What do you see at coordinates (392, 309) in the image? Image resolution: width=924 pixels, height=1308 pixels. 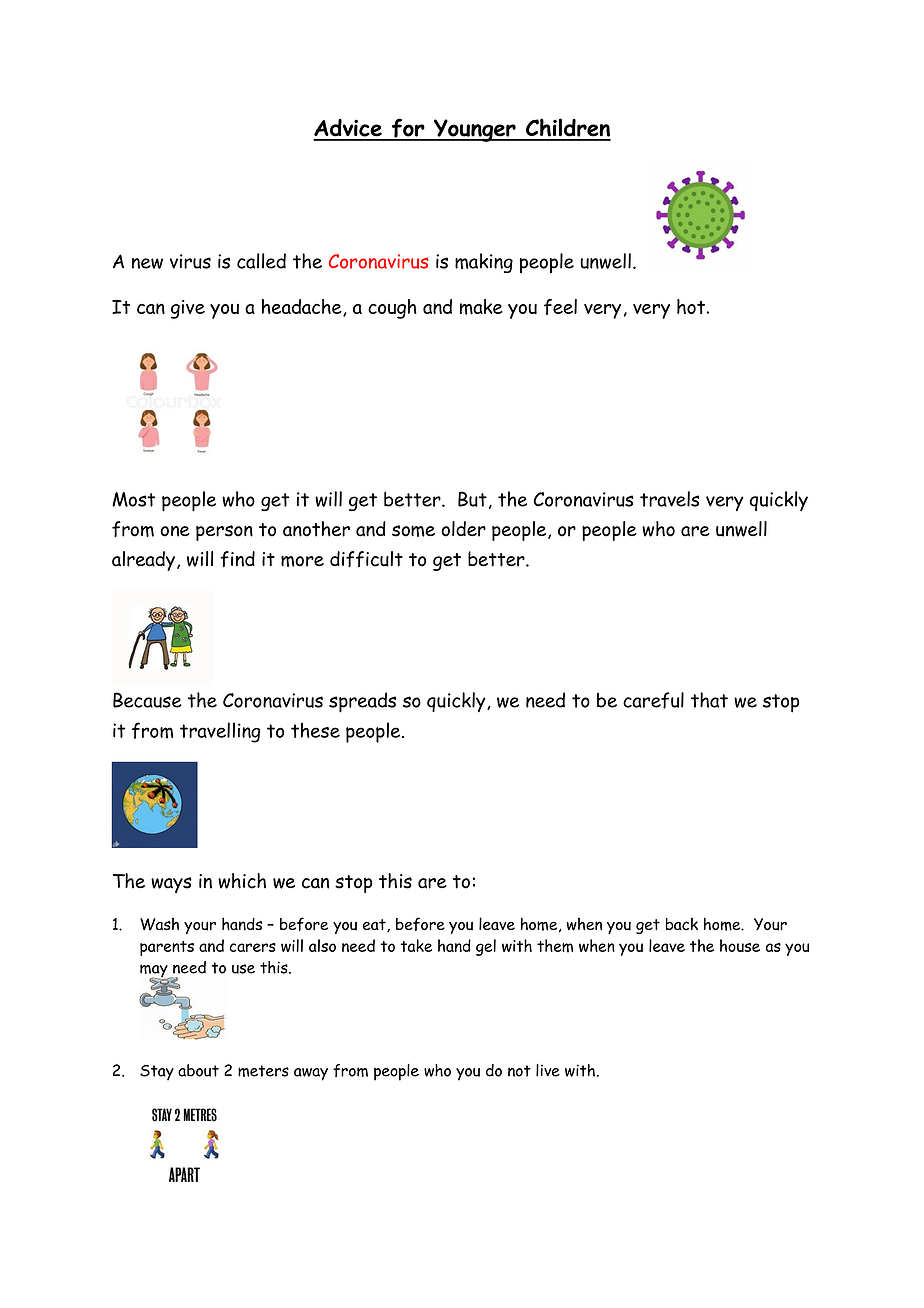 I see `cough` at bounding box center [392, 309].
